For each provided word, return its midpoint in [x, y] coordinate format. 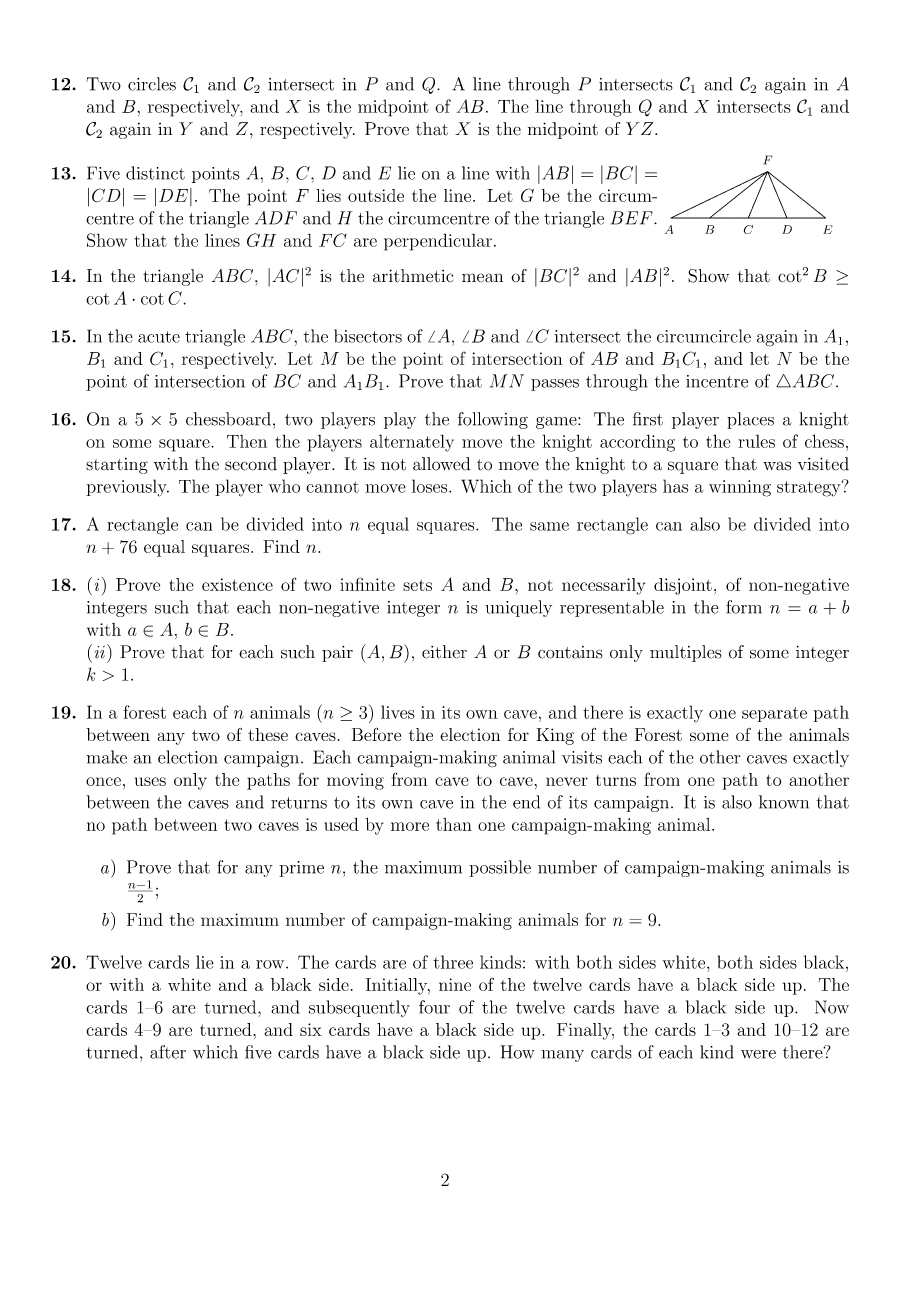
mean [482, 277]
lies [328, 195]
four [434, 1007]
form [744, 607]
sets [417, 585]
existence [237, 584]
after [168, 1052]
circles [152, 84]
